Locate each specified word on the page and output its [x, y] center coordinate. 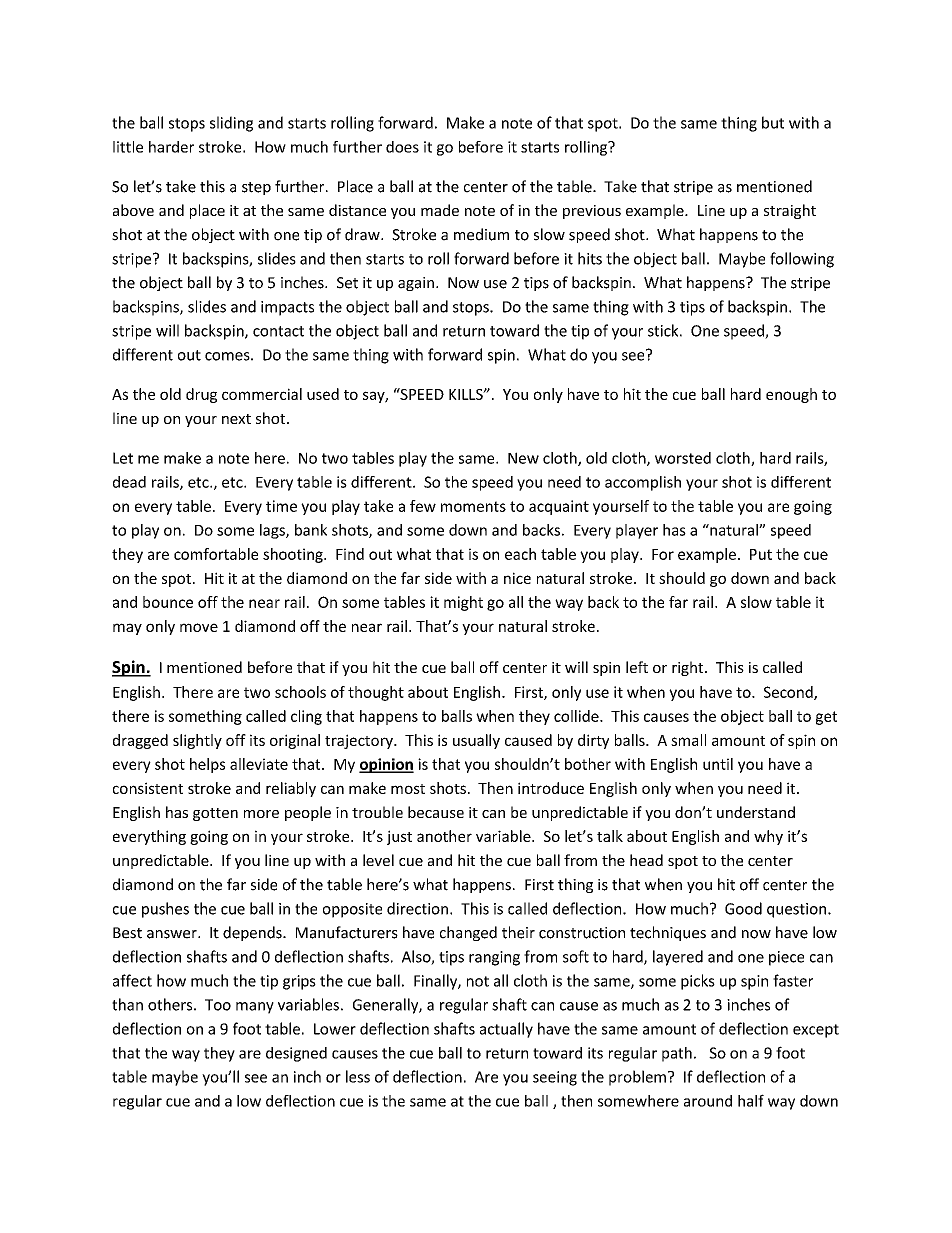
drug [201, 395]
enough [791, 395]
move [199, 627]
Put [761, 554]
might [463, 603]
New [523, 458]
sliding [231, 124]
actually [506, 1030]
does [402, 147]
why [768, 837]
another [444, 836]
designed [296, 1054]
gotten [215, 814]
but [773, 122]
